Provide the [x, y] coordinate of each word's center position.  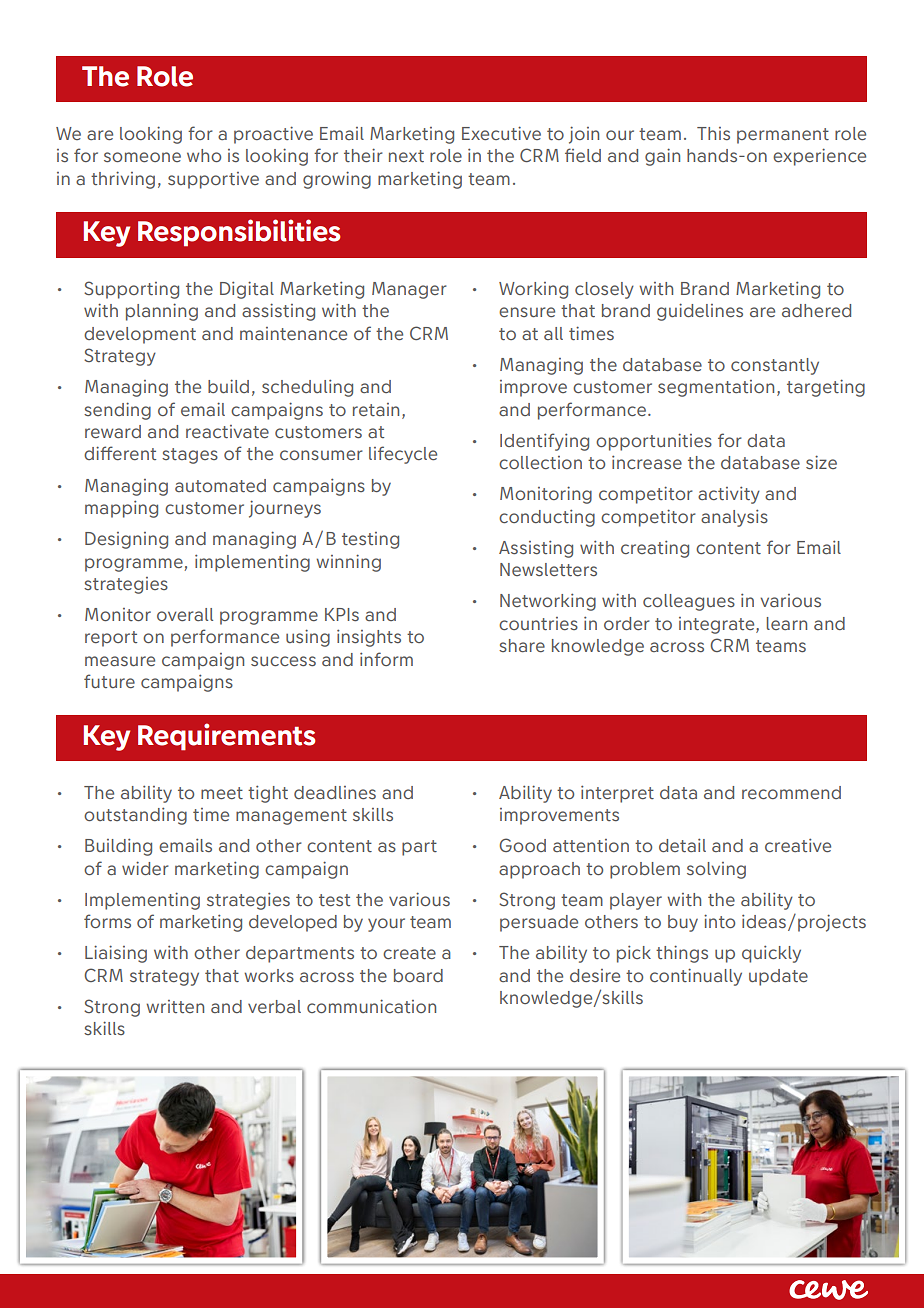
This [713, 133]
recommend [791, 792]
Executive [501, 133]
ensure [527, 312]
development [140, 335]
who [204, 155]
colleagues [689, 602]
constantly [775, 366]
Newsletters [548, 569]
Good [522, 845]
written [175, 1006]
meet [222, 793]
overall [185, 614]
